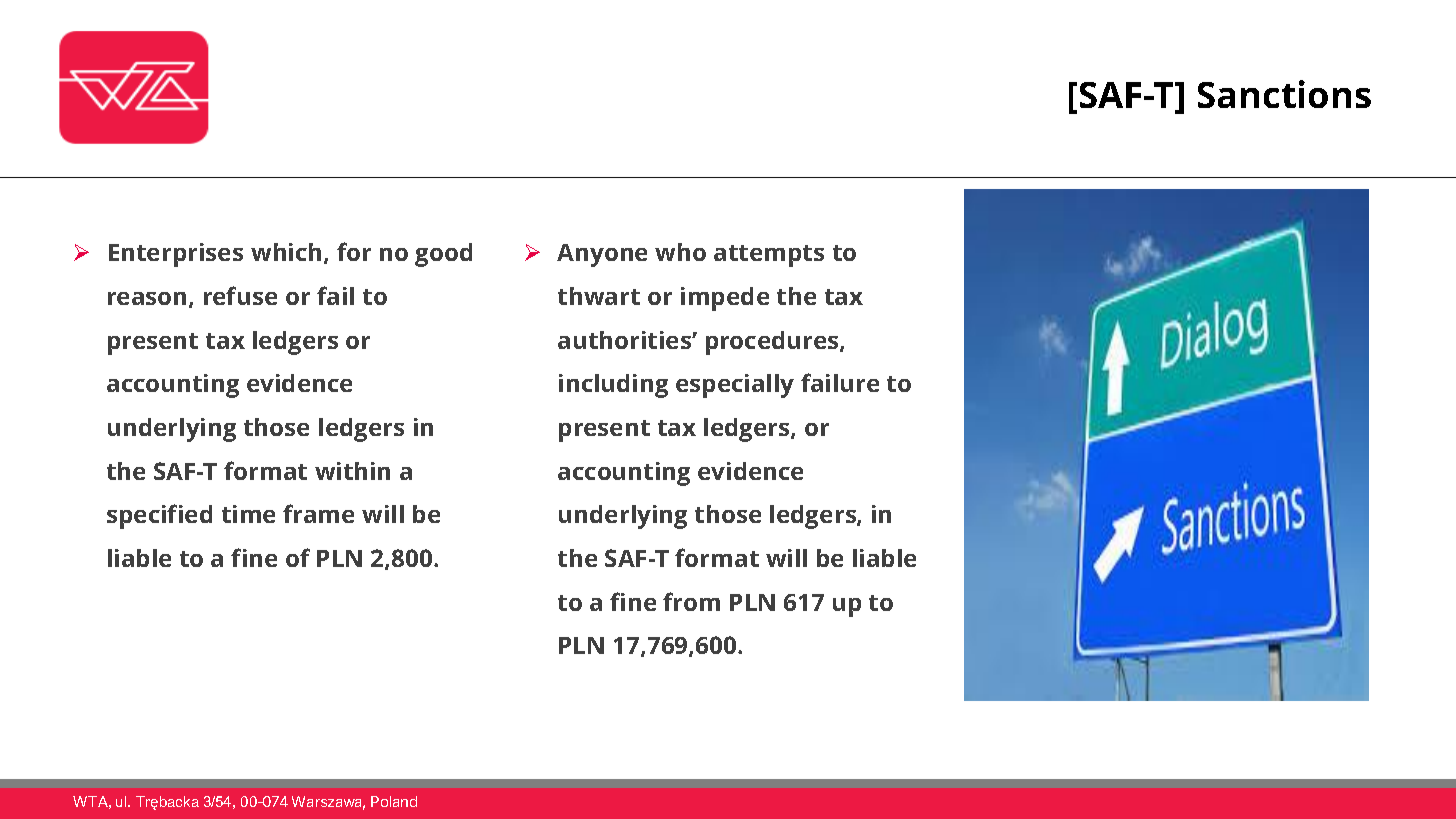  Describe the element at coordinates (286, 252) in the screenshot. I see `which` at that location.
